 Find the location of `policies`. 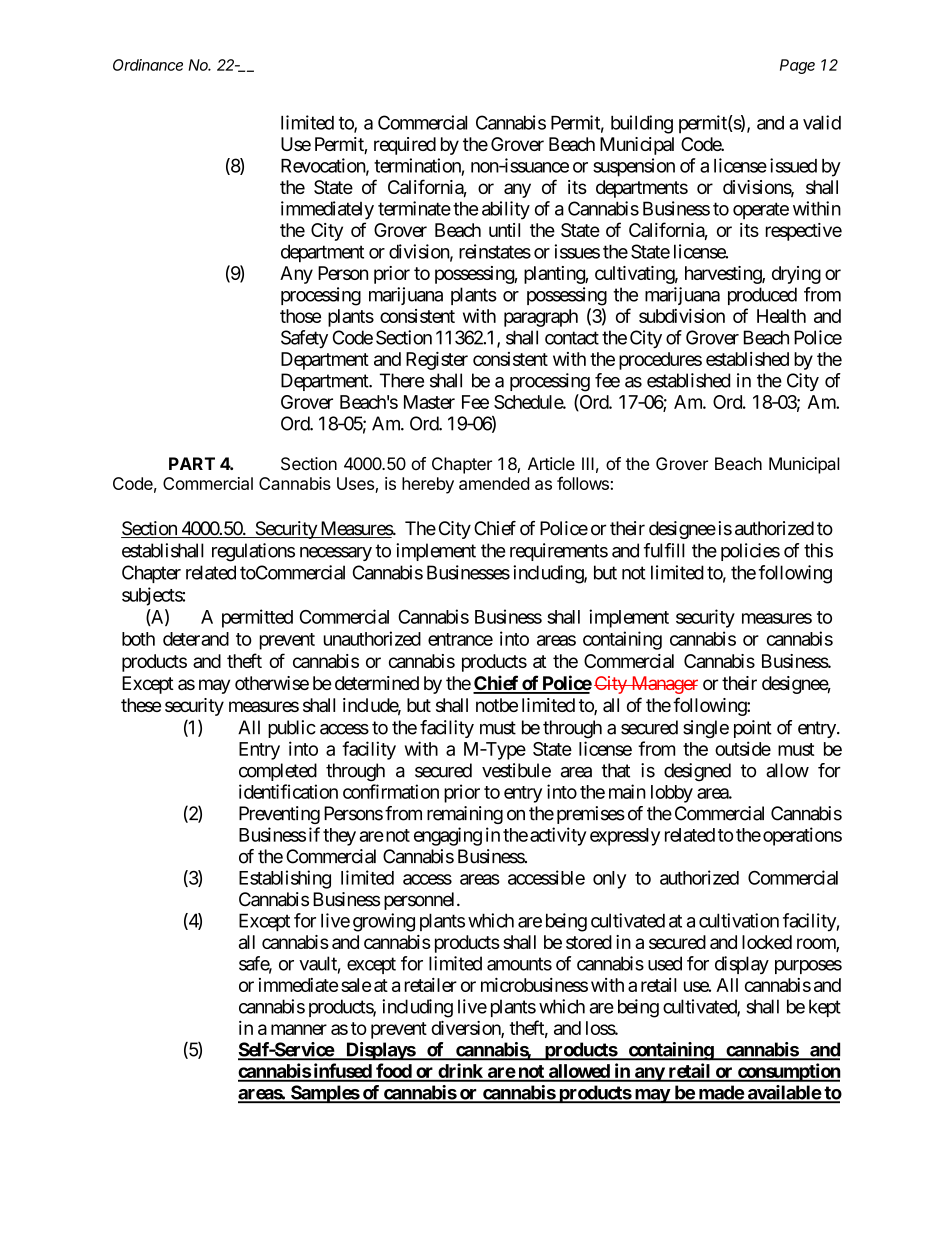

policies is located at coordinates (750, 552).
